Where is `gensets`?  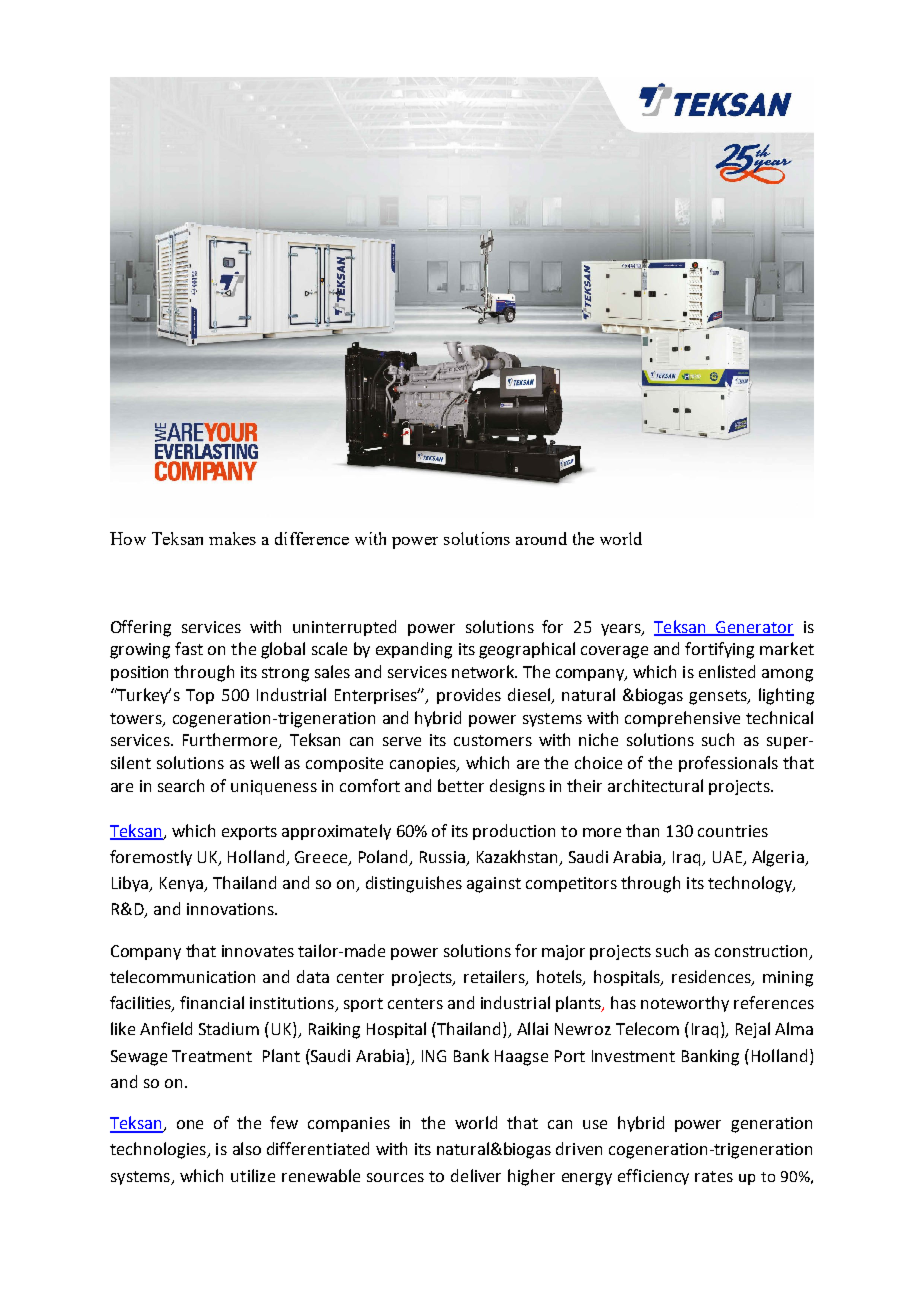 gensets is located at coordinates (719, 697).
